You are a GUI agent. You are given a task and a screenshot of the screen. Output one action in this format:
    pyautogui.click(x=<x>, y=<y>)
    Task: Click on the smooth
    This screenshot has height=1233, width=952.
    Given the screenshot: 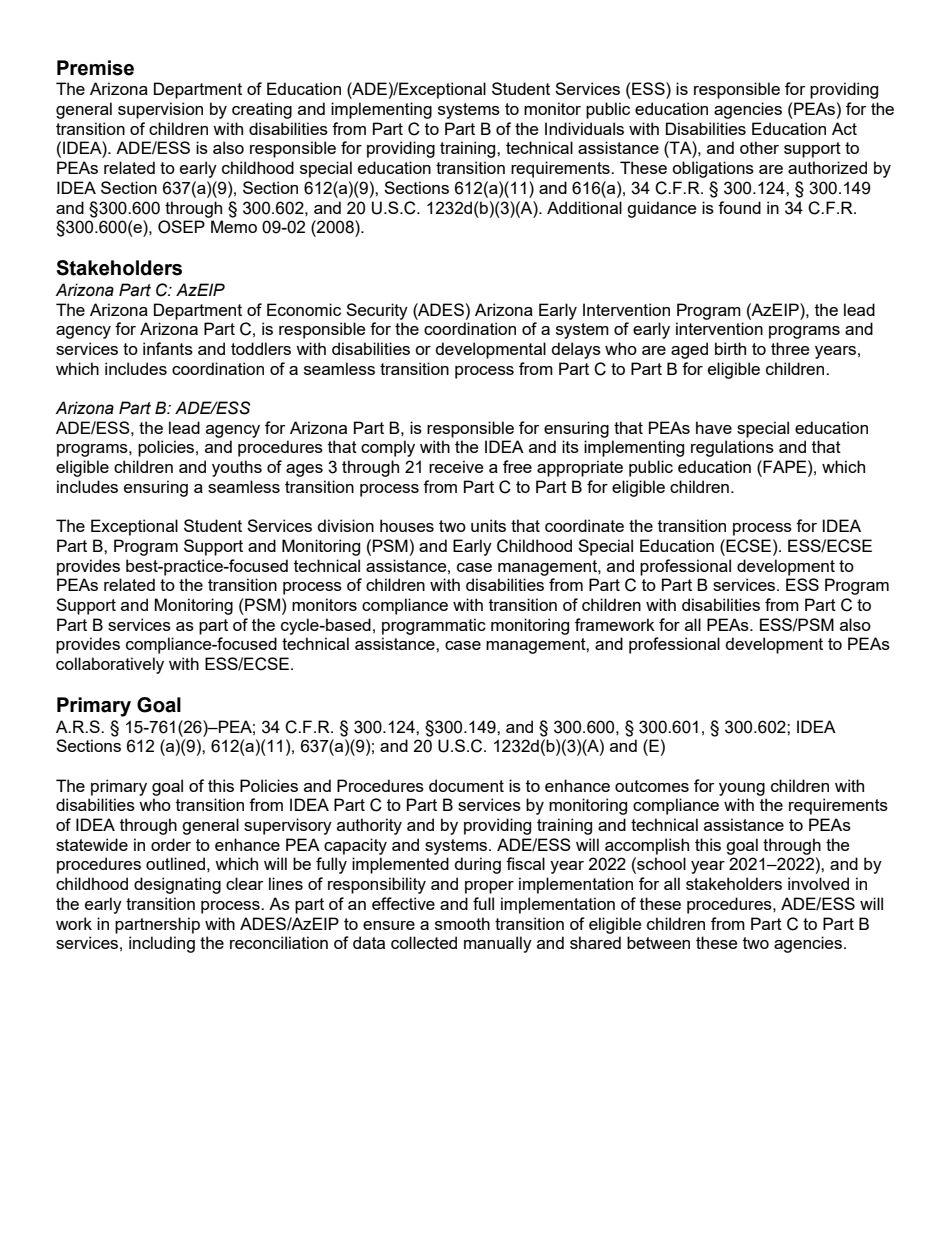 What is the action you would take?
    pyautogui.click(x=462, y=923)
